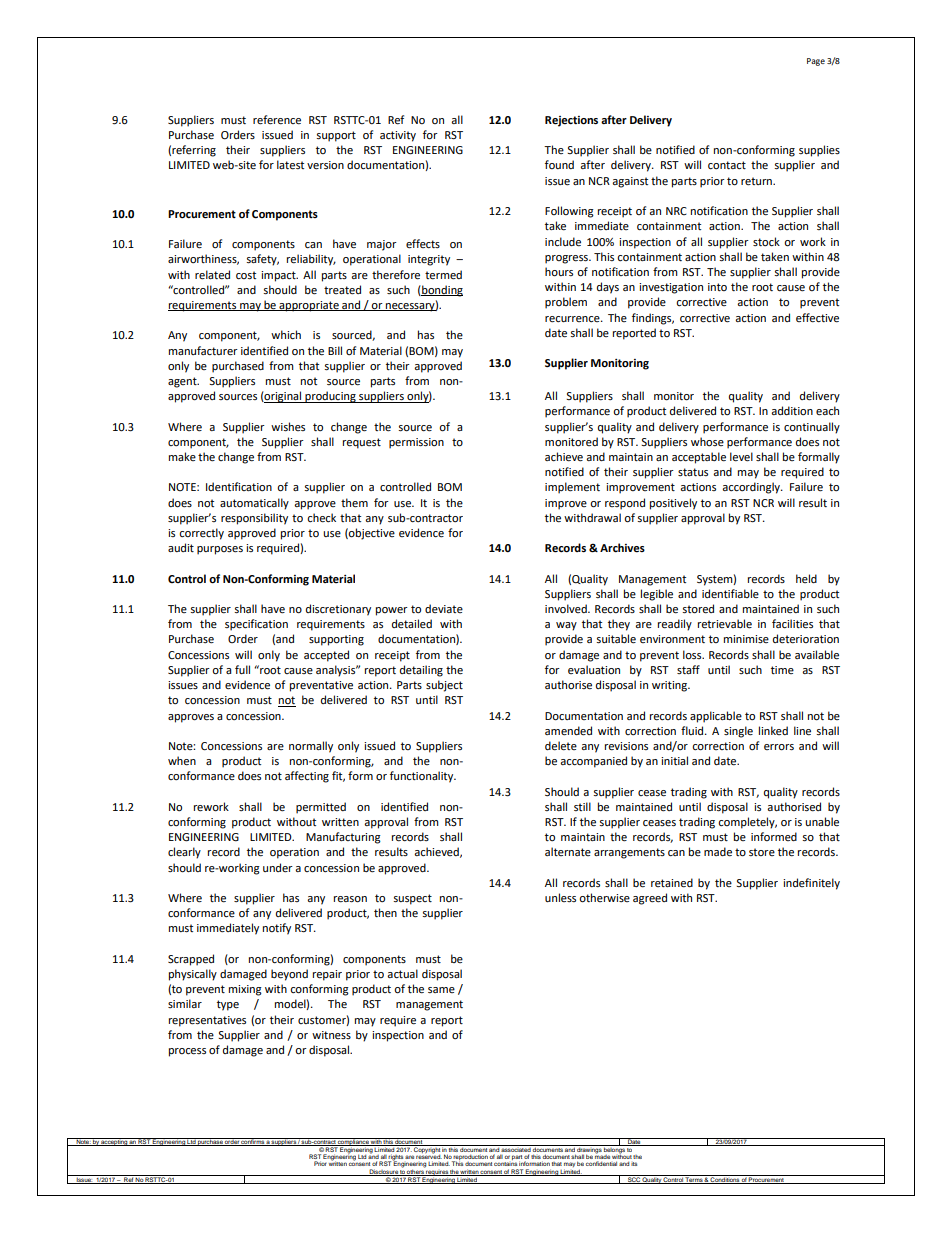 The image size is (952, 1233). Describe the element at coordinates (741, 457) in the screenshot. I see `level` at that location.
